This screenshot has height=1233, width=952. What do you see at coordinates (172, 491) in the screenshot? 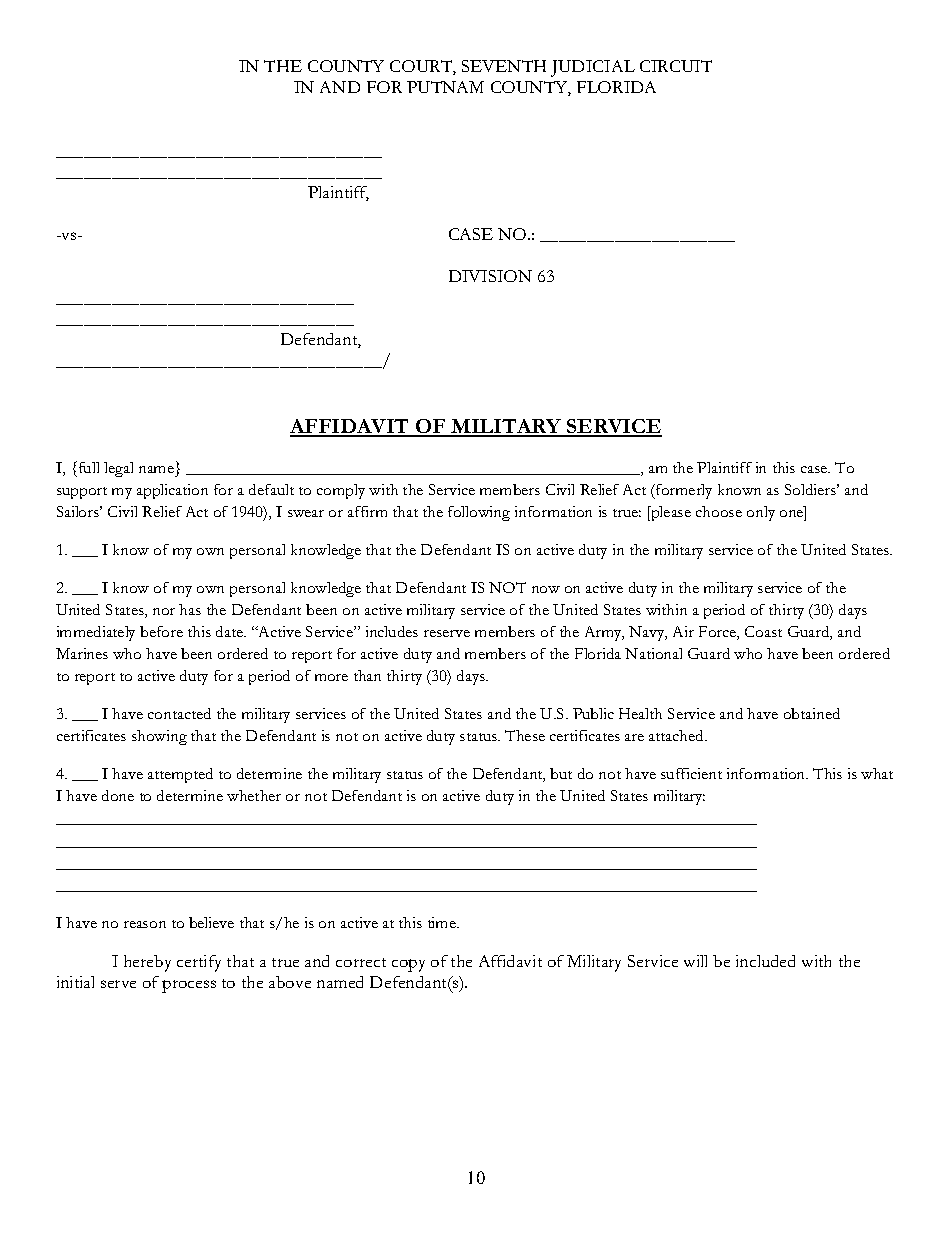
I see `application` at bounding box center [172, 491].
